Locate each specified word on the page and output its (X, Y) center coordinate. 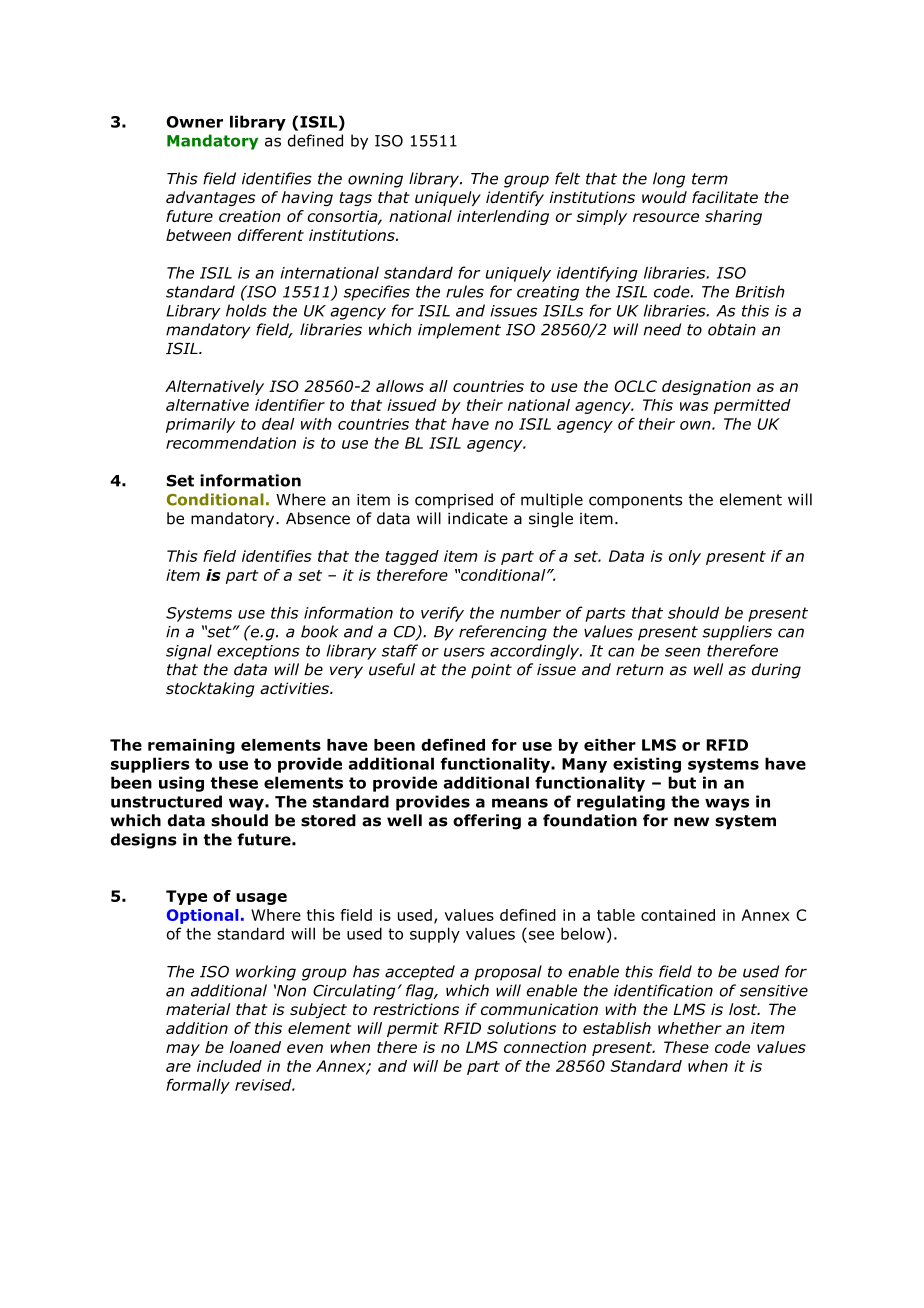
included (229, 1066)
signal (189, 652)
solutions (521, 1028)
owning (375, 180)
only (685, 557)
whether (690, 1028)
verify (442, 614)
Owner (195, 122)
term (710, 179)
